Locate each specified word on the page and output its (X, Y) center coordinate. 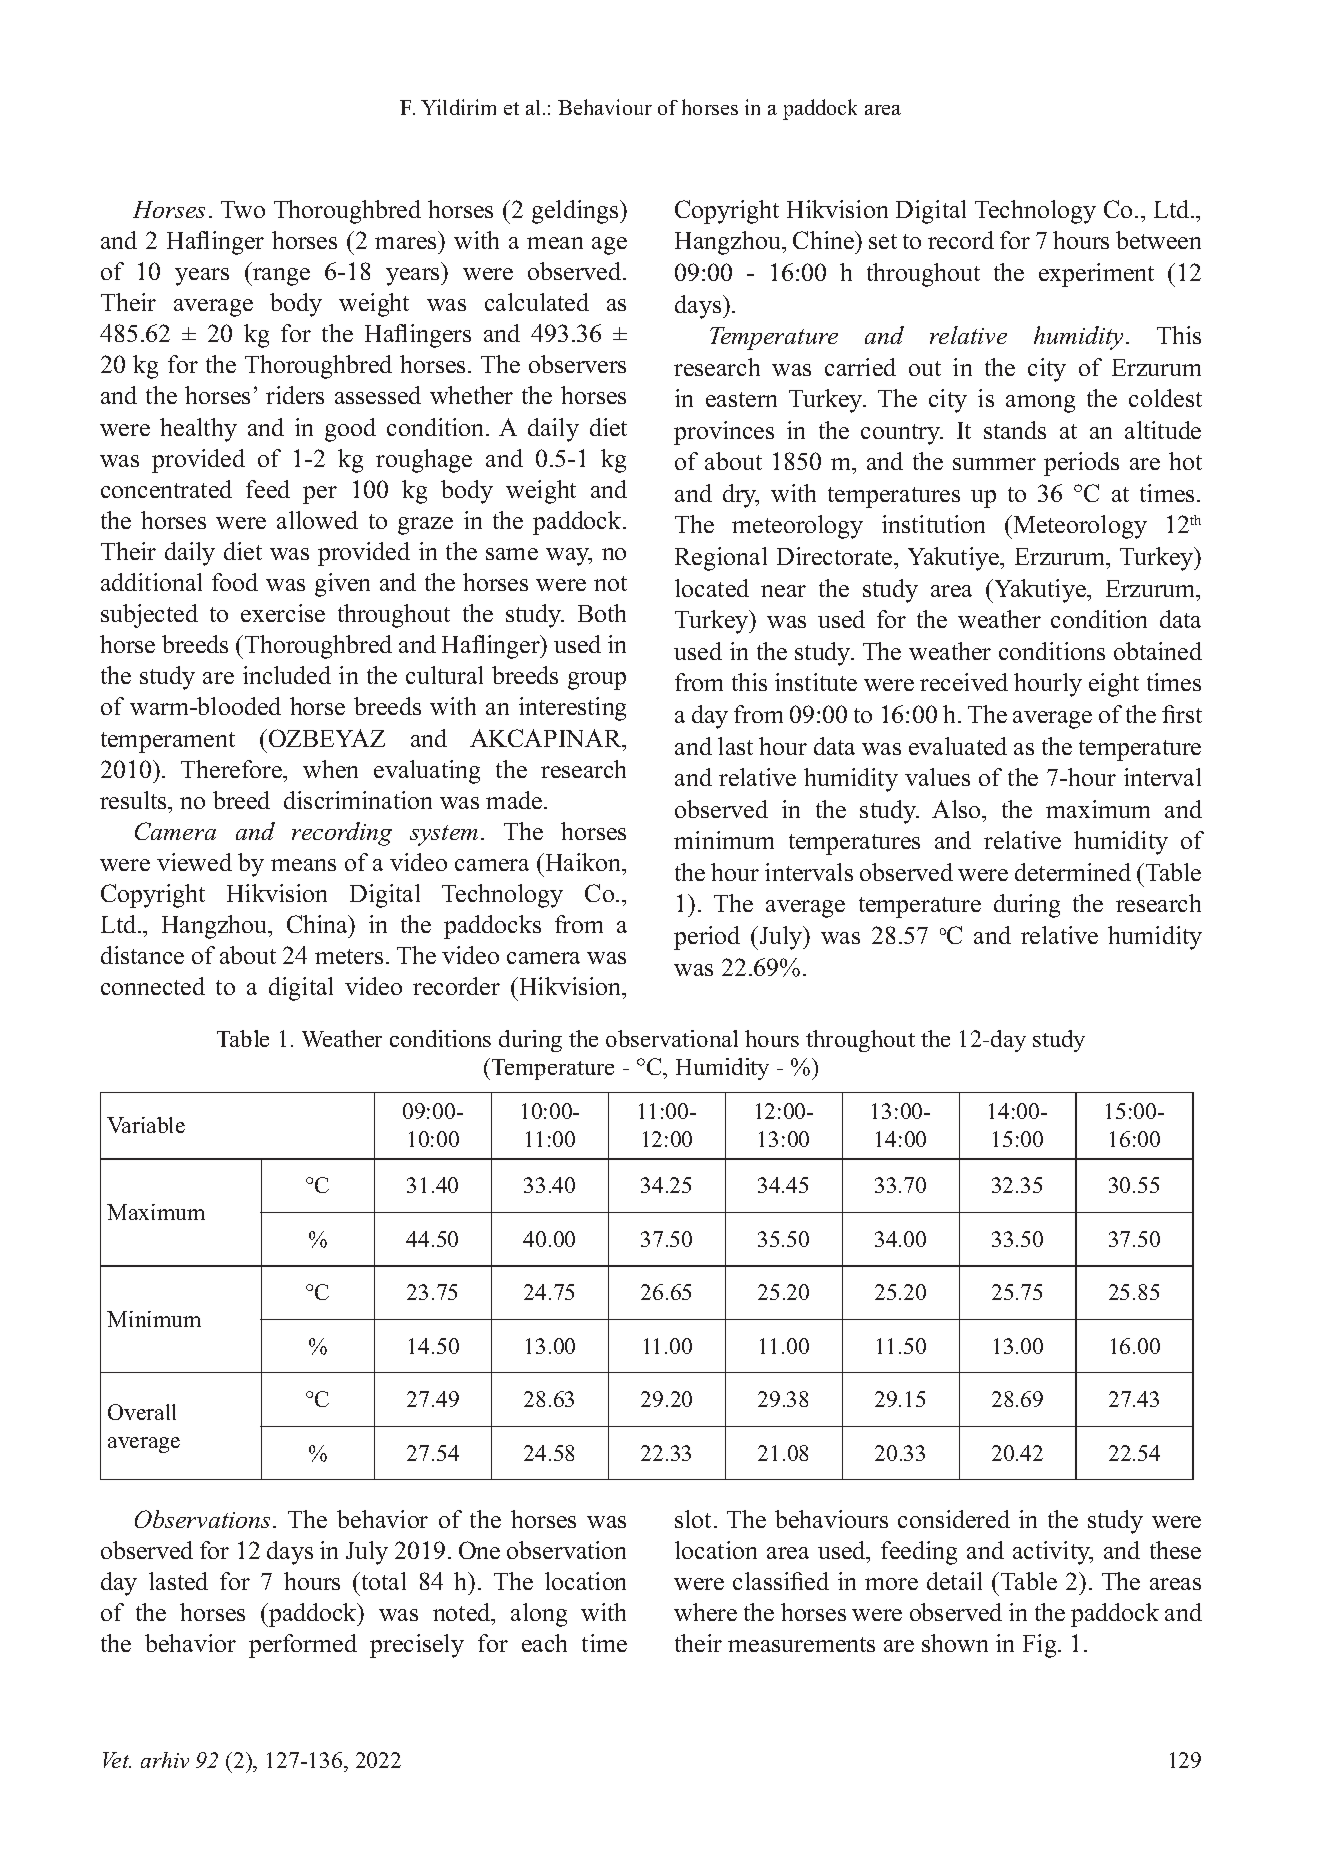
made (515, 800)
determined (1073, 872)
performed (303, 1646)
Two (243, 209)
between (1158, 240)
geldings (576, 212)
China (318, 924)
